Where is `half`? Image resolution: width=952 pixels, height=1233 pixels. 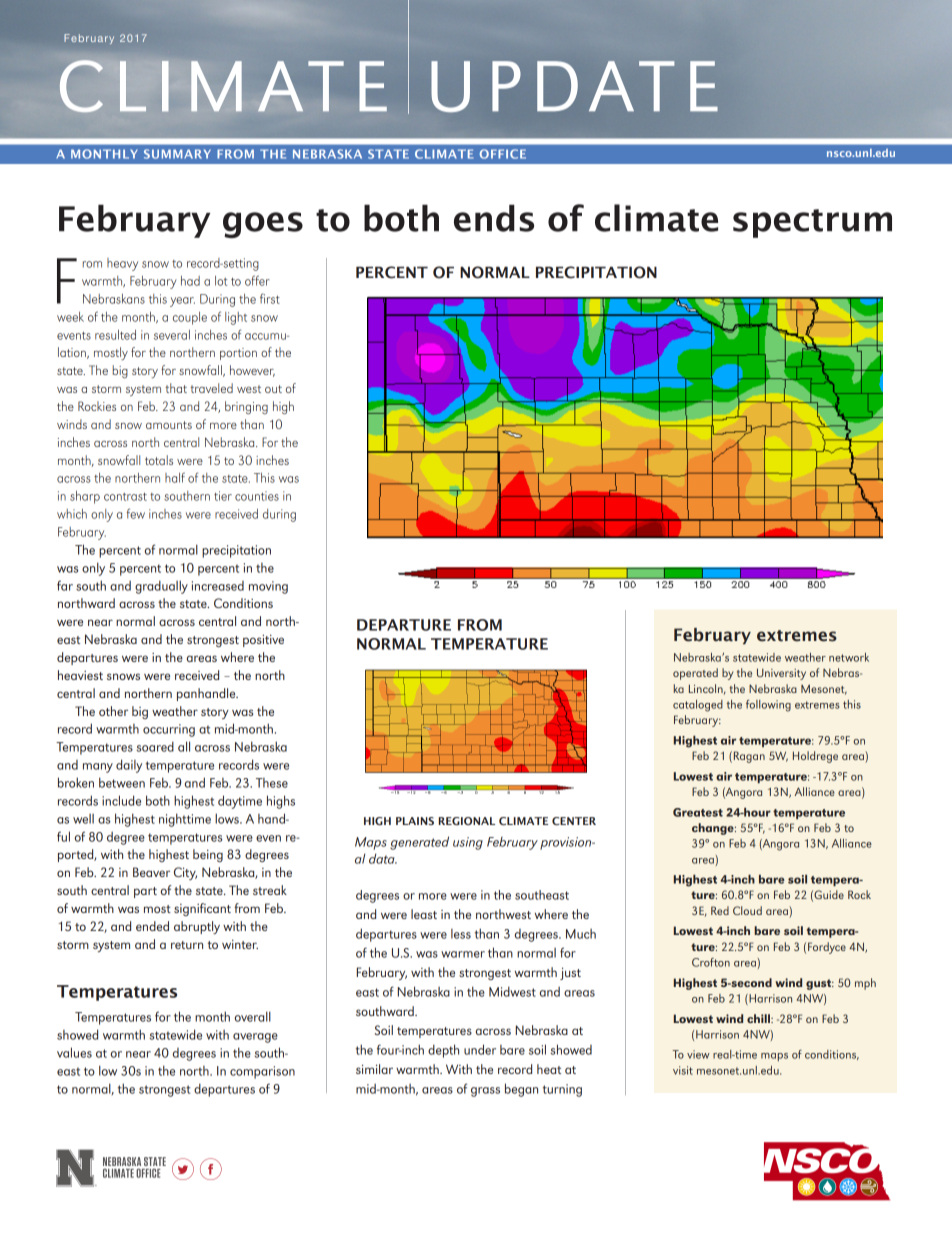 half is located at coordinates (175, 477).
